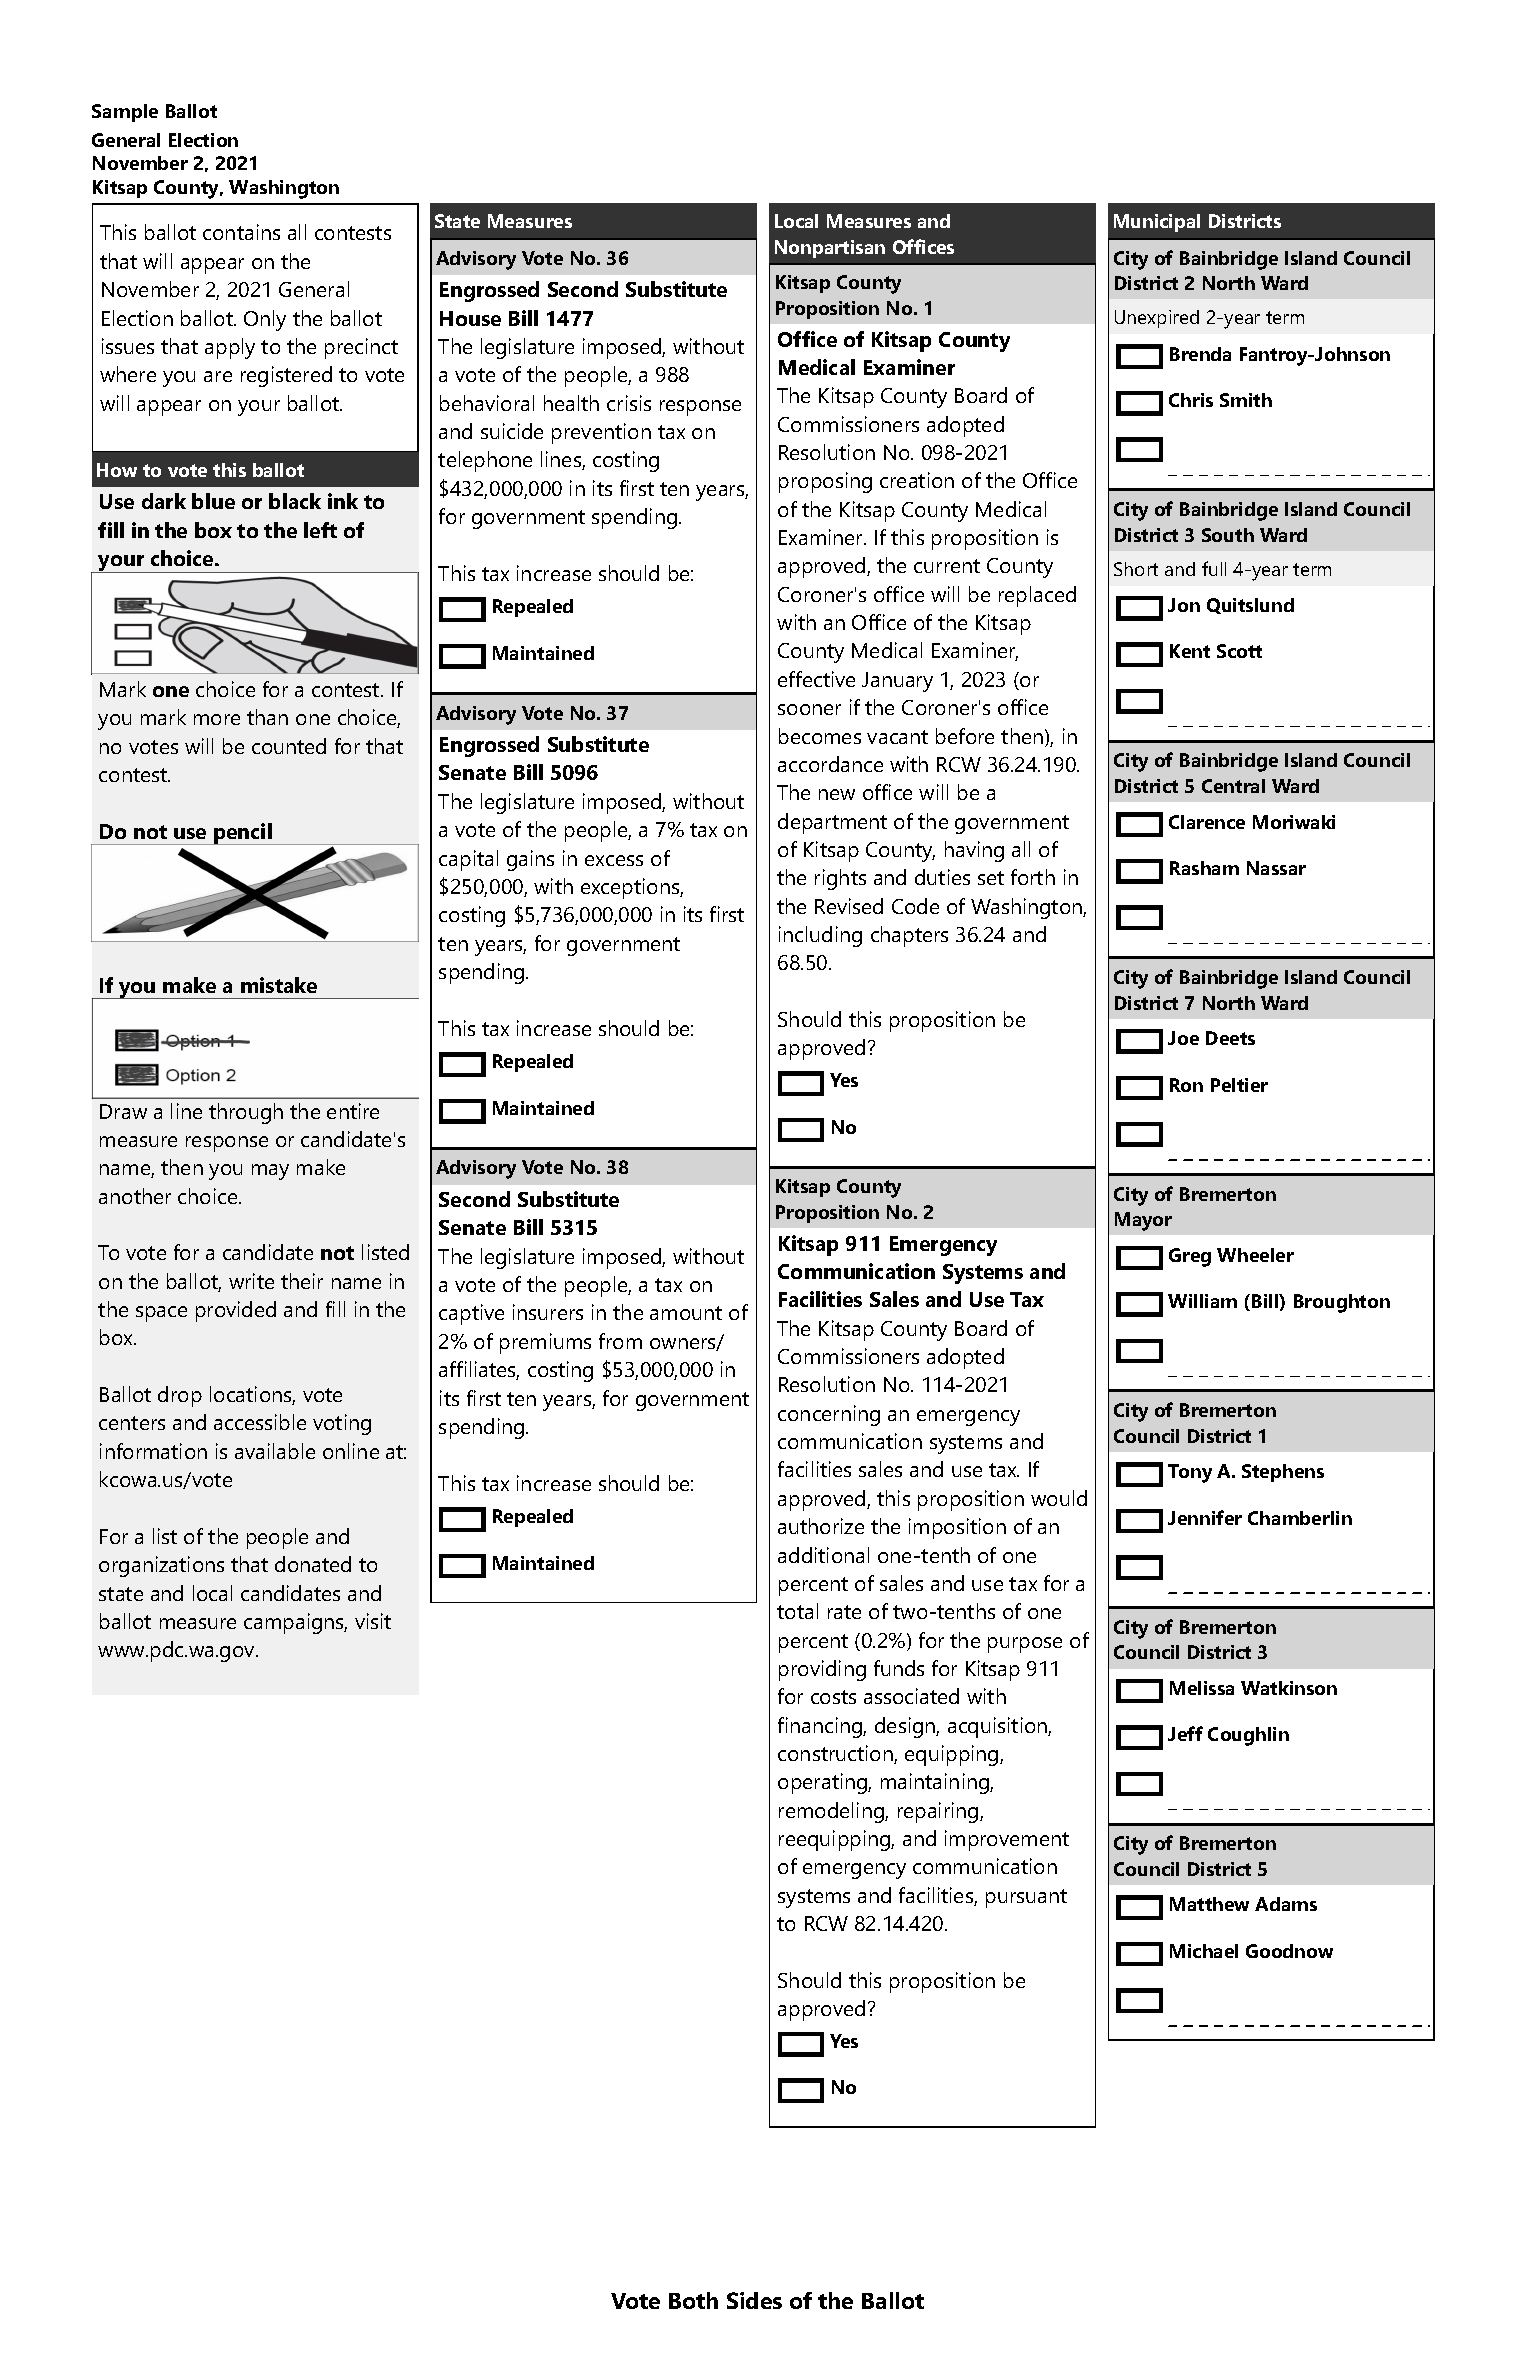  I want to click on Draw, so click(123, 1111).
